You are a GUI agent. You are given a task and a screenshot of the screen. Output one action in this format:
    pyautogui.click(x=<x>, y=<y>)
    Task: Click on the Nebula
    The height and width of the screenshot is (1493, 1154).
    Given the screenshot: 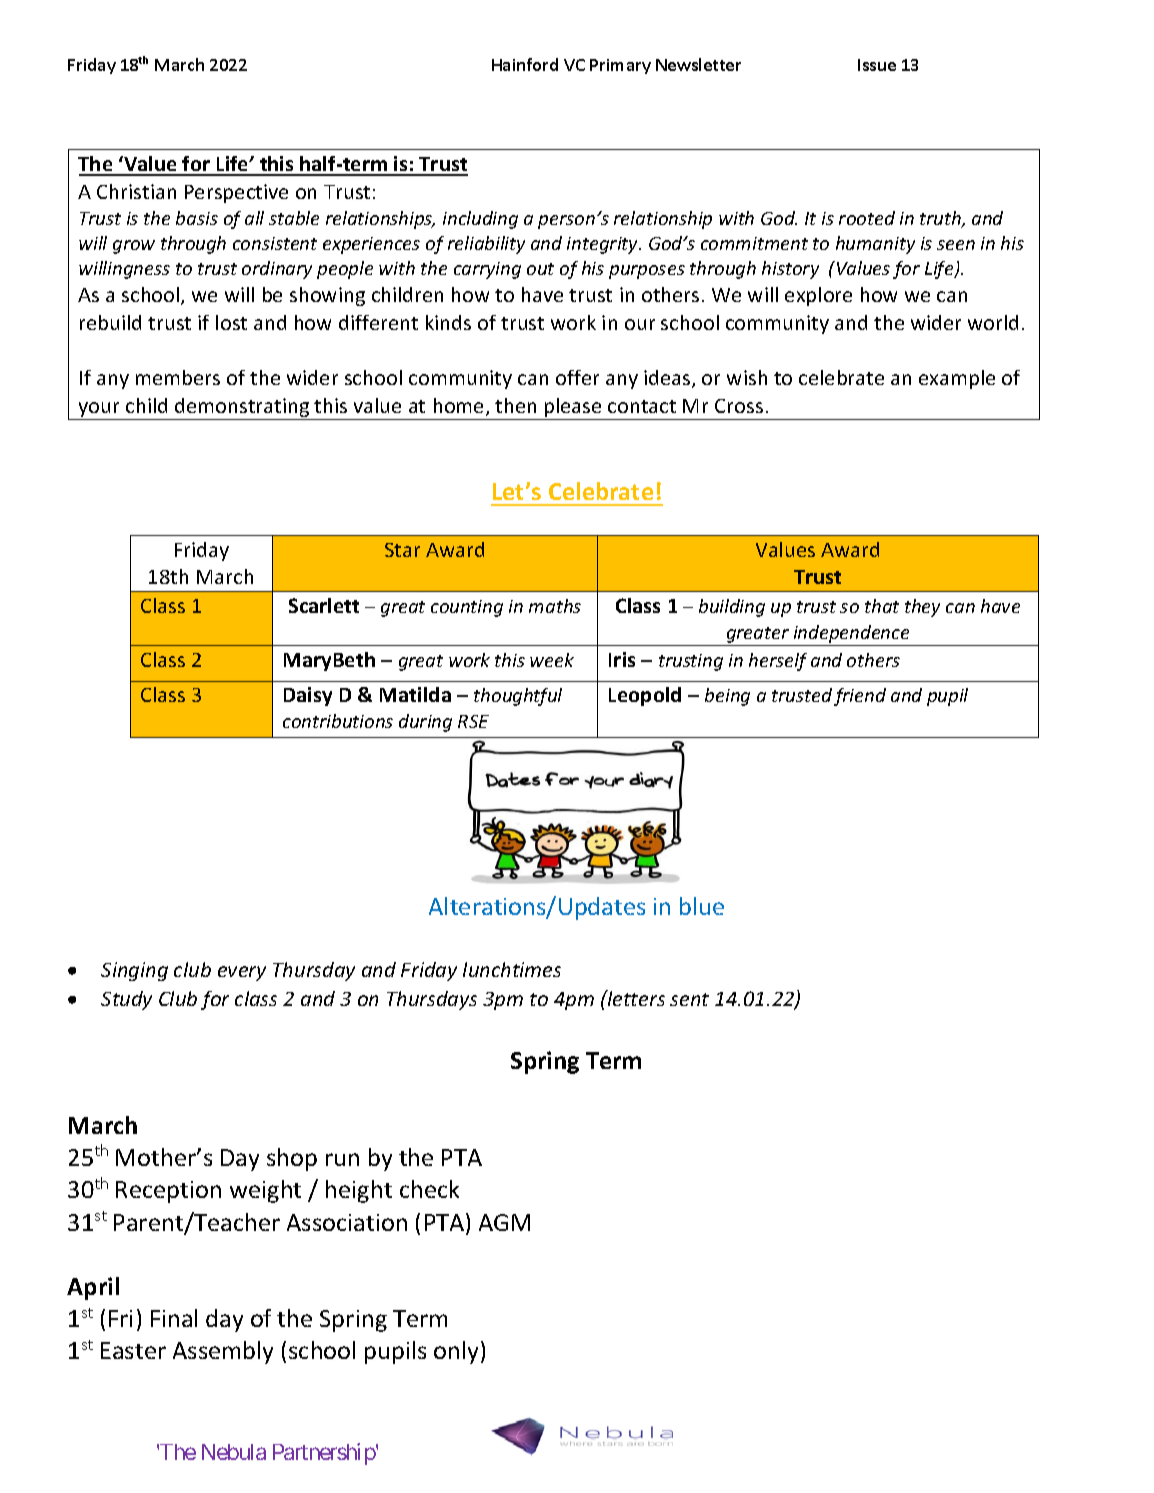 What is the action you would take?
    pyautogui.click(x=234, y=1452)
